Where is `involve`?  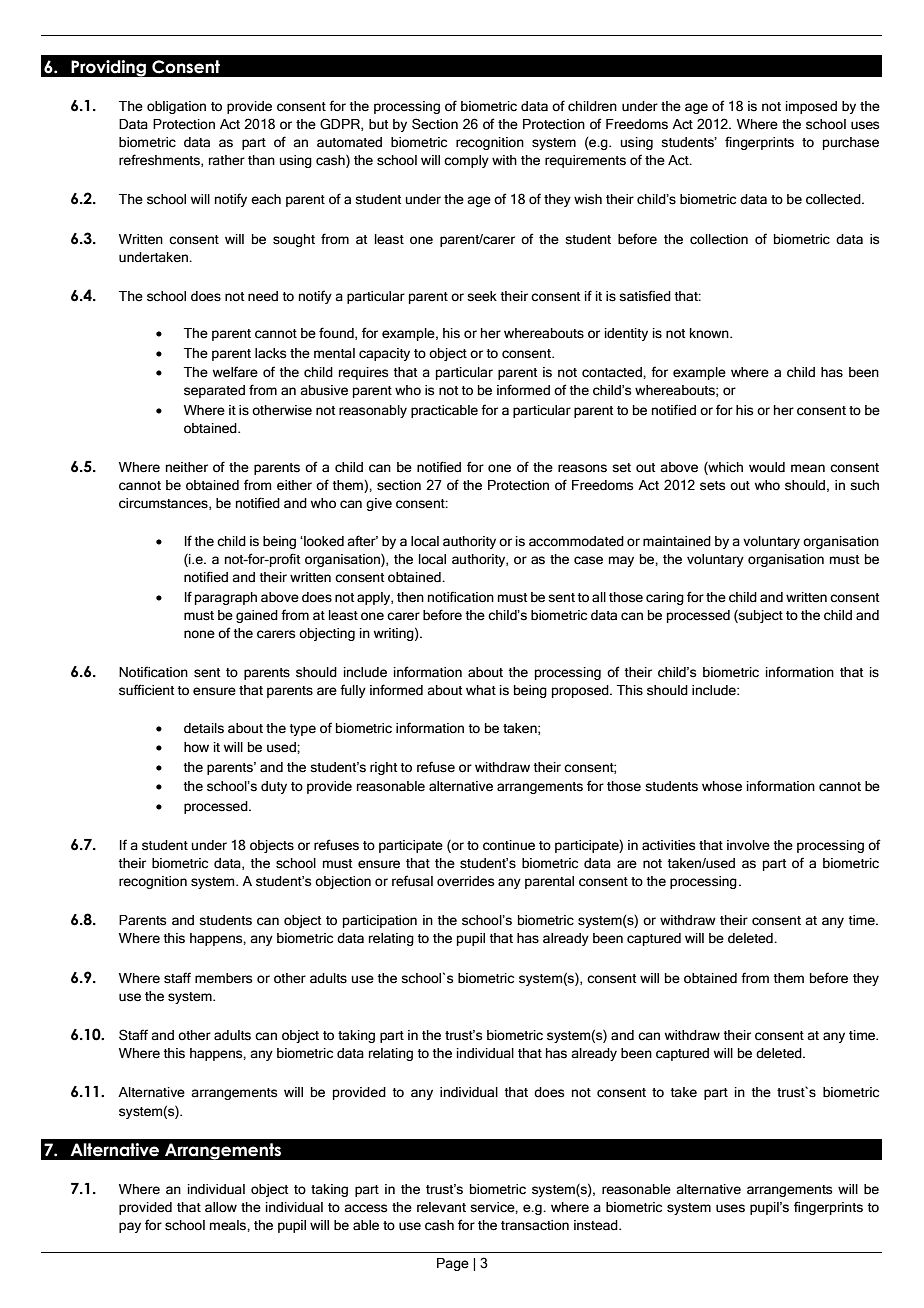
involve is located at coordinates (748, 845).
